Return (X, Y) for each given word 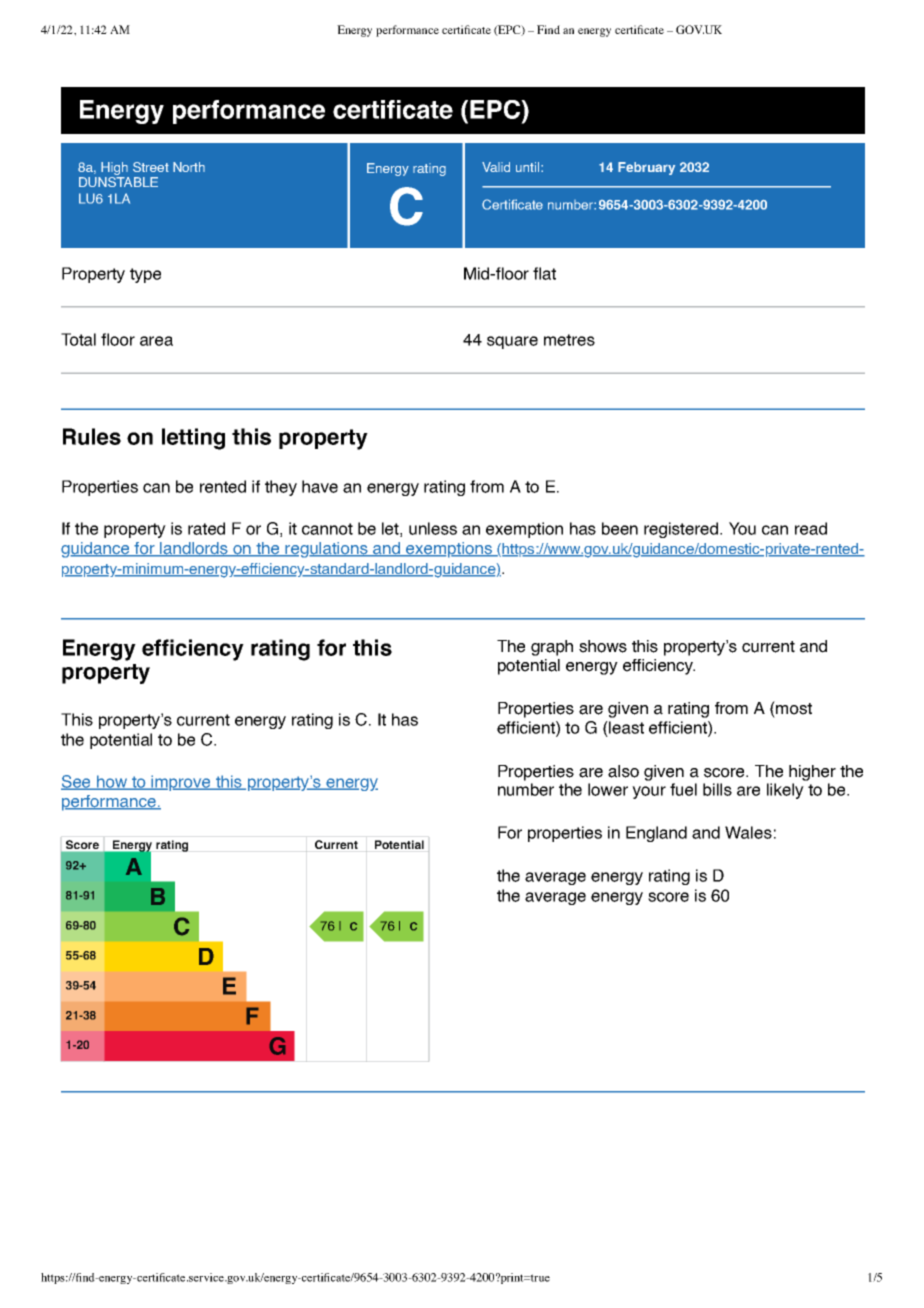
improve (181, 783)
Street (151, 167)
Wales (748, 832)
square (512, 342)
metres (569, 340)
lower (608, 789)
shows (603, 646)
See (77, 782)
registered (681, 530)
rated (206, 528)
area (156, 341)
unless (433, 528)
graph (552, 648)
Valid (496, 167)
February (646, 168)
